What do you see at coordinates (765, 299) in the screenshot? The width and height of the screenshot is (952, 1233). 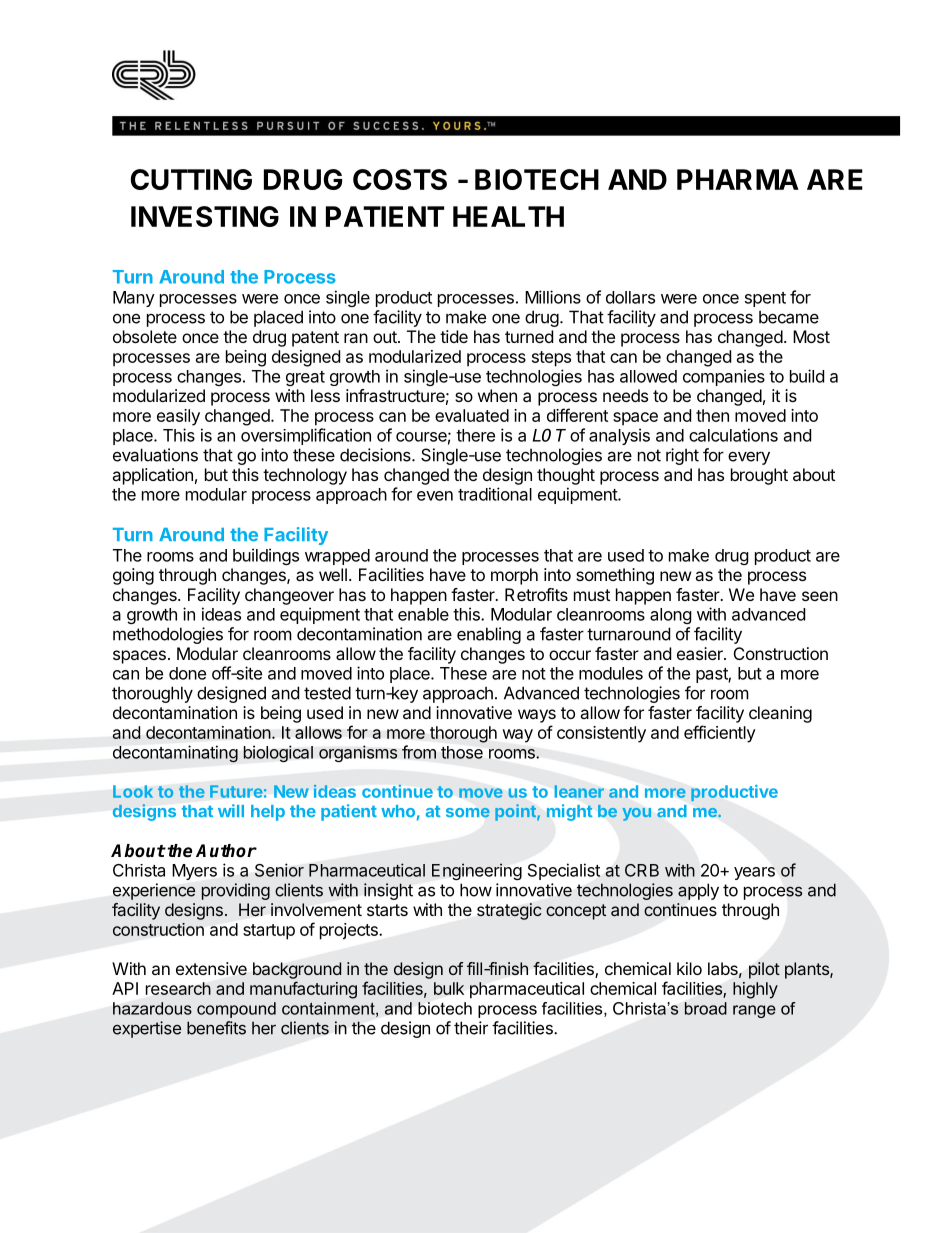 I see `spent` at bounding box center [765, 299].
